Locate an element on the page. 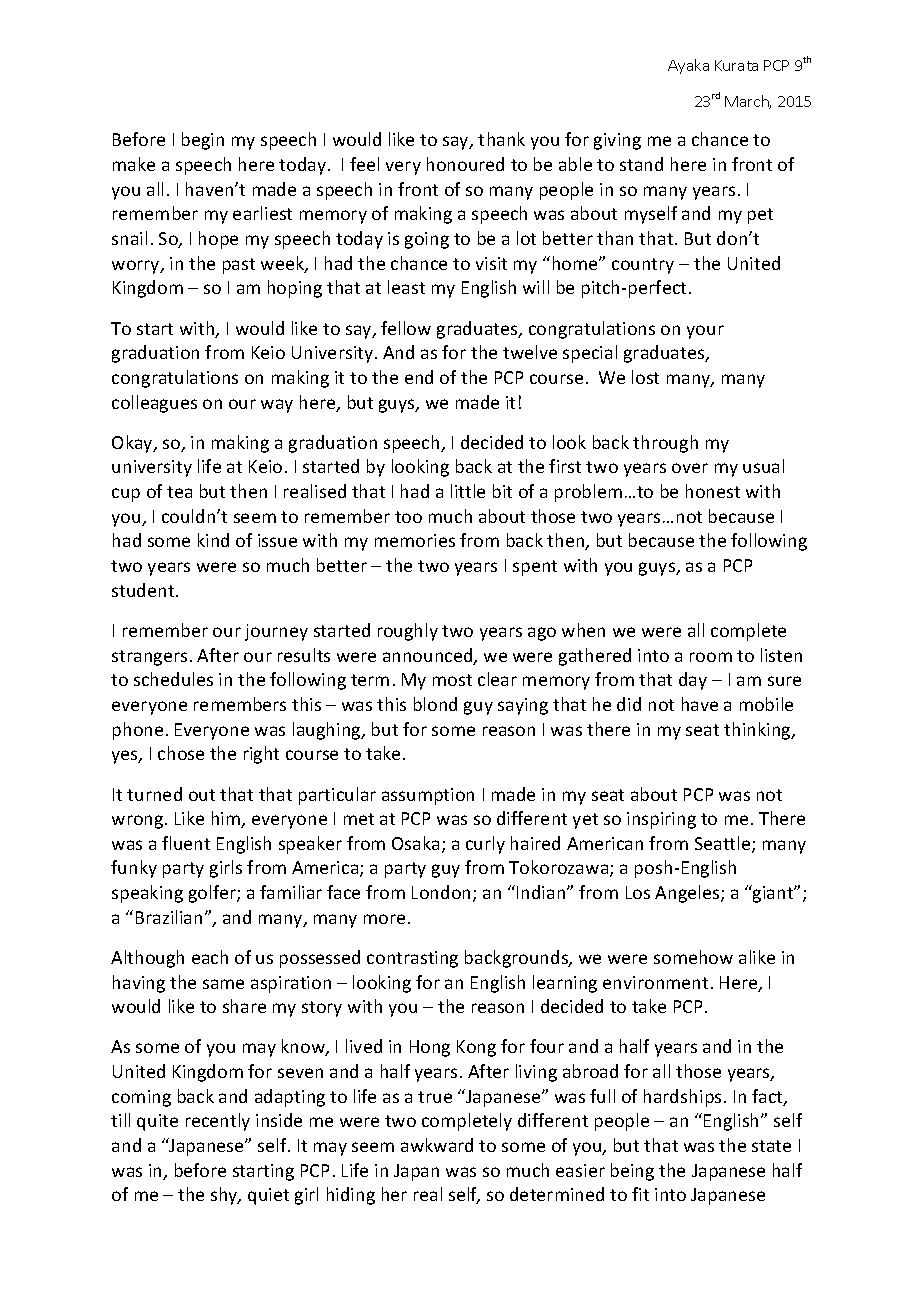 The image size is (924, 1308). shy is located at coordinates (225, 1196).
